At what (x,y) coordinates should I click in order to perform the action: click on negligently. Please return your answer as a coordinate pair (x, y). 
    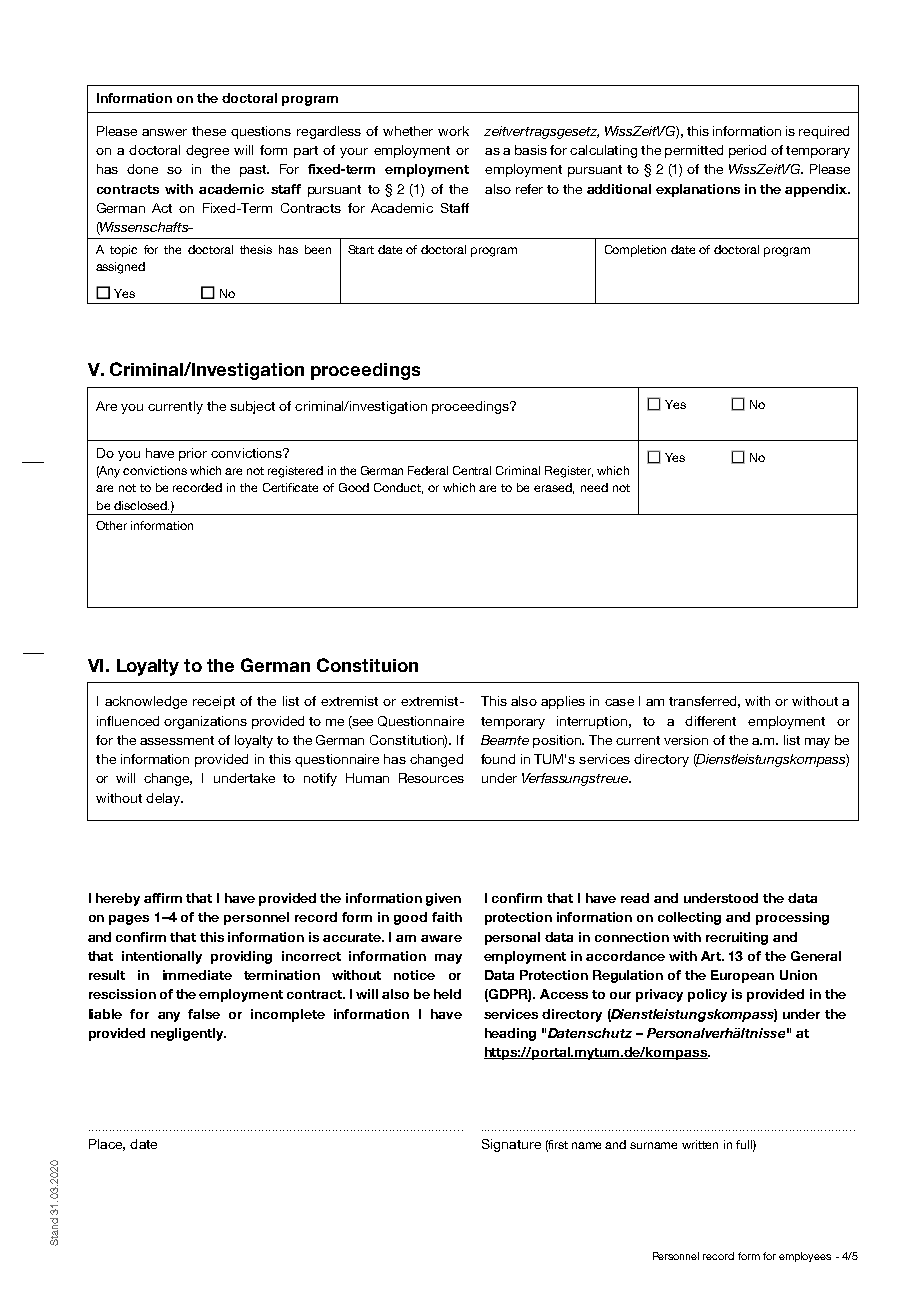
    Looking at the image, I should click on (188, 1034).
